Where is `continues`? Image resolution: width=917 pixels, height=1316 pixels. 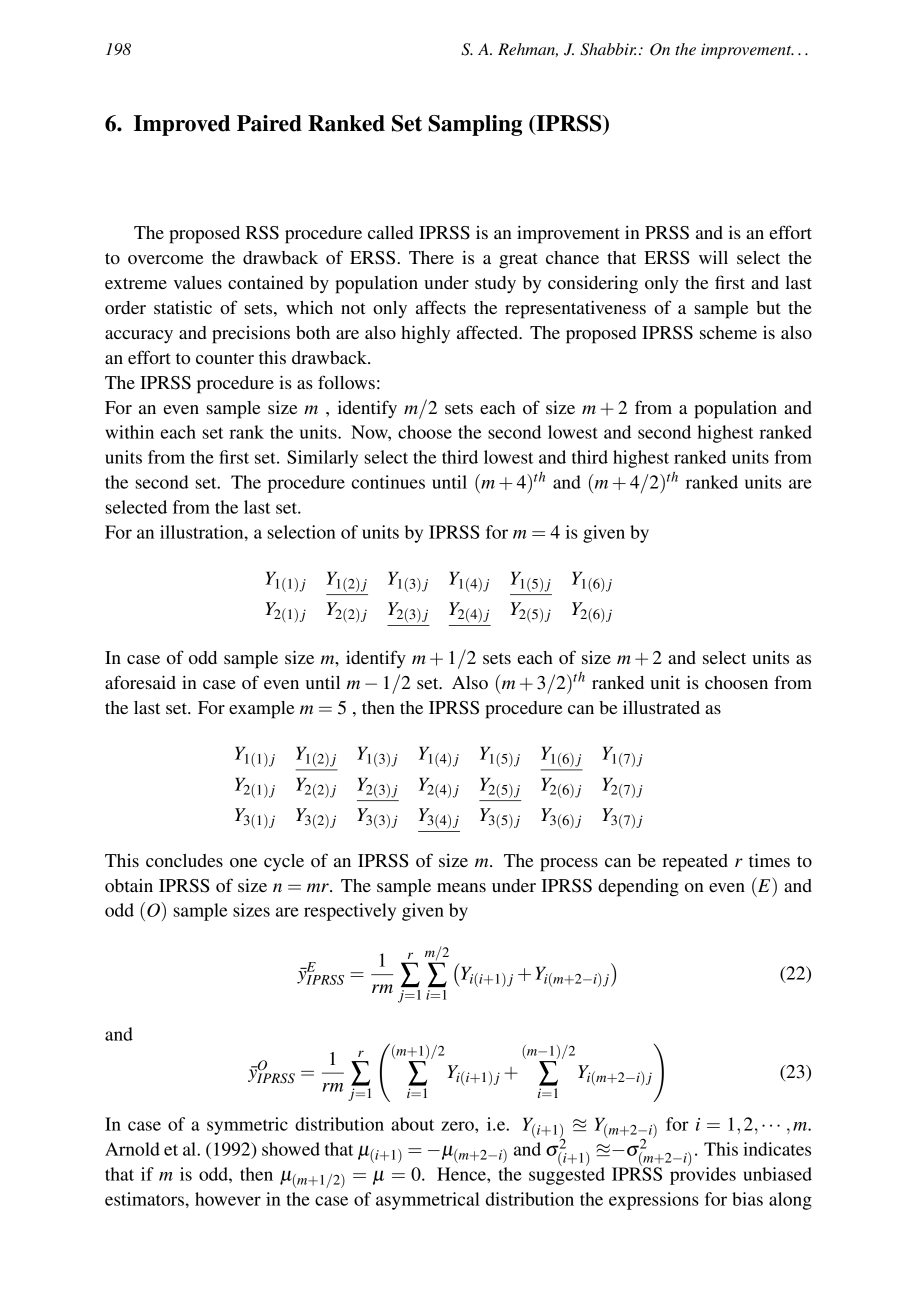
continues is located at coordinates (388, 482).
